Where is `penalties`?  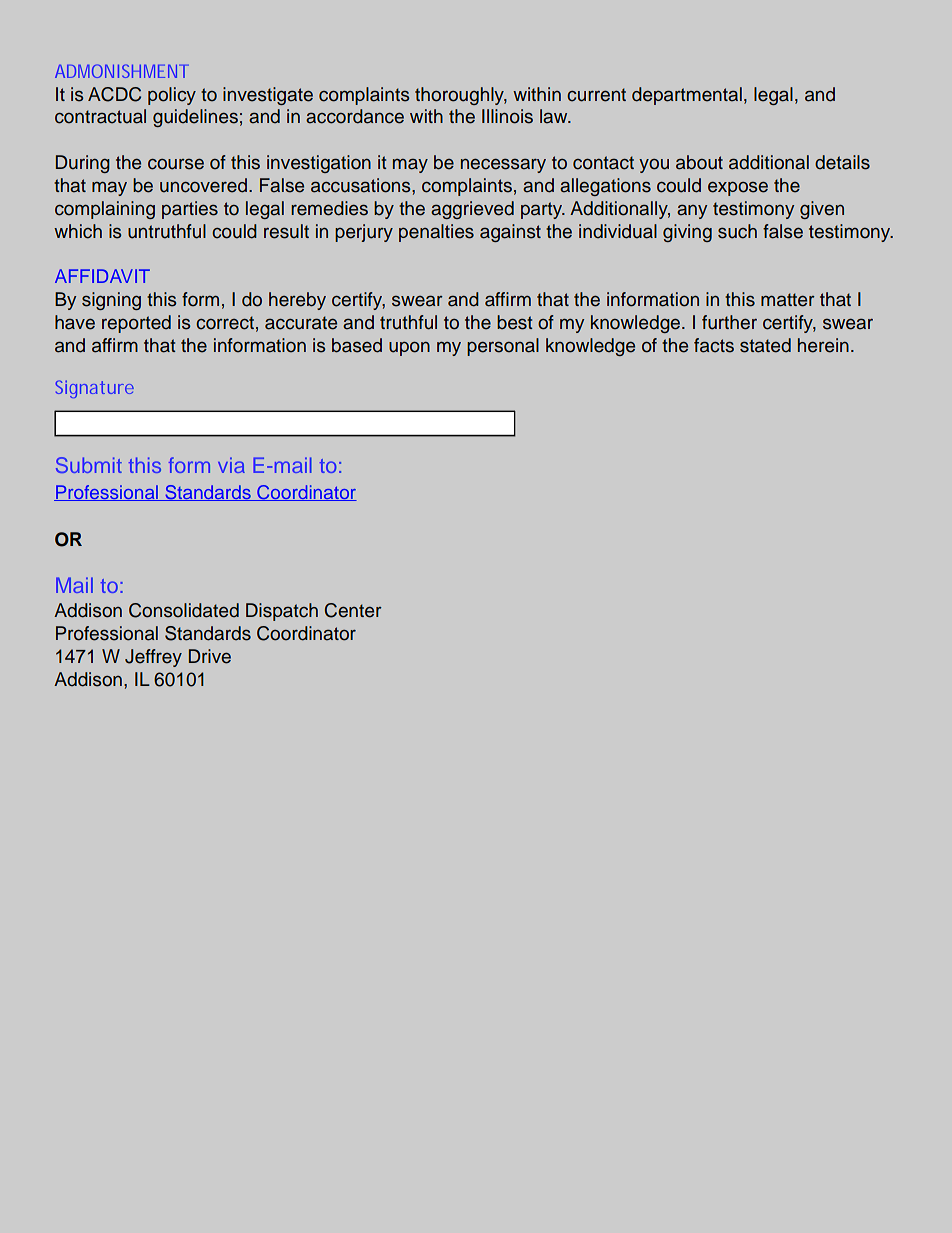
penalties is located at coordinates (436, 233).
